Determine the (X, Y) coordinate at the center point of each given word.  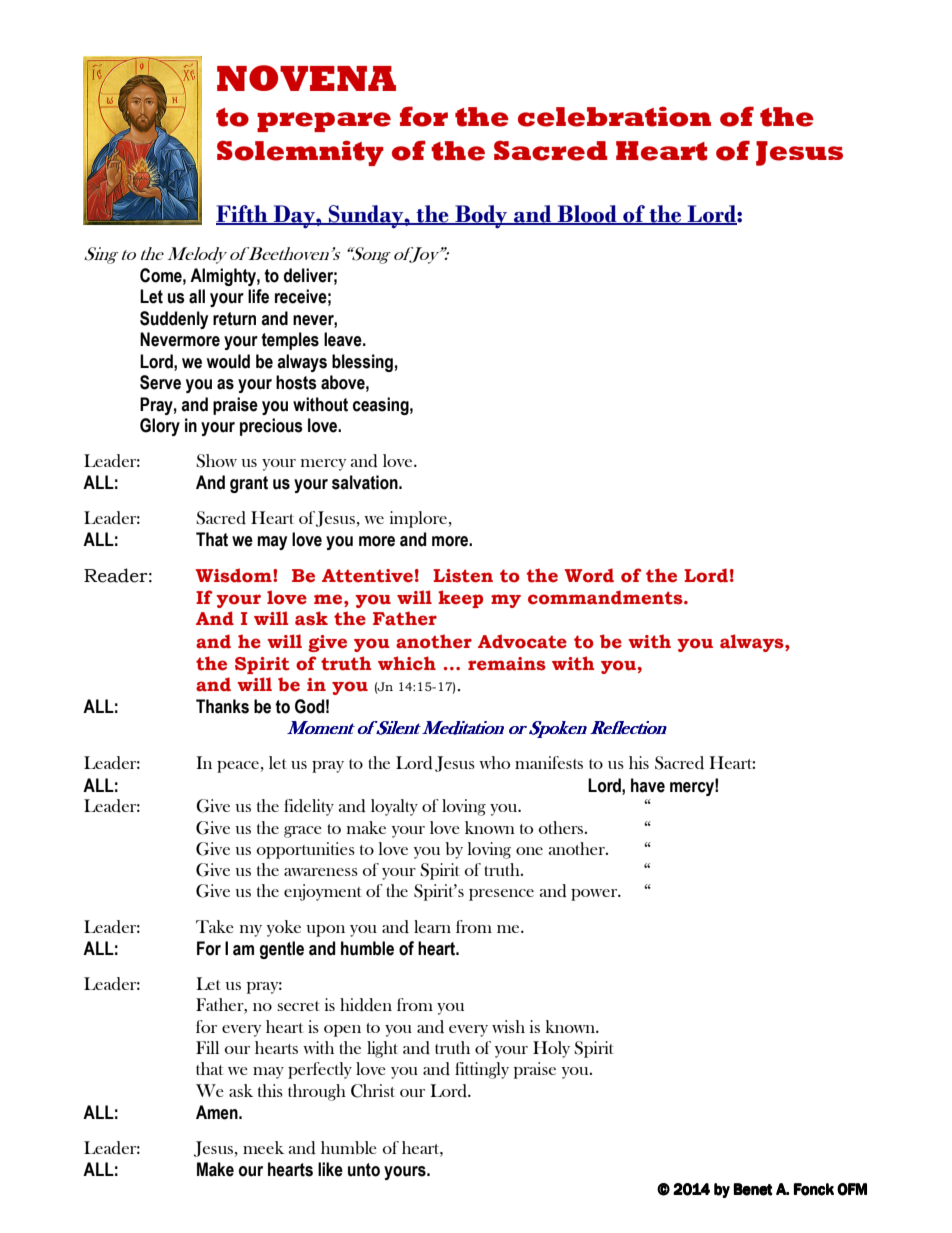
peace (239, 767)
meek (263, 1147)
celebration (614, 116)
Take (215, 926)
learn (432, 926)
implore (419, 519)
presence (501, 895)
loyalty (394, 807)
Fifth (243, 215)
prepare (324, 122)
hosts (296, 382)
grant (249, 484)
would (228, 361)
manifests (549, 762)
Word (589, 575)
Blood (587, 215)
